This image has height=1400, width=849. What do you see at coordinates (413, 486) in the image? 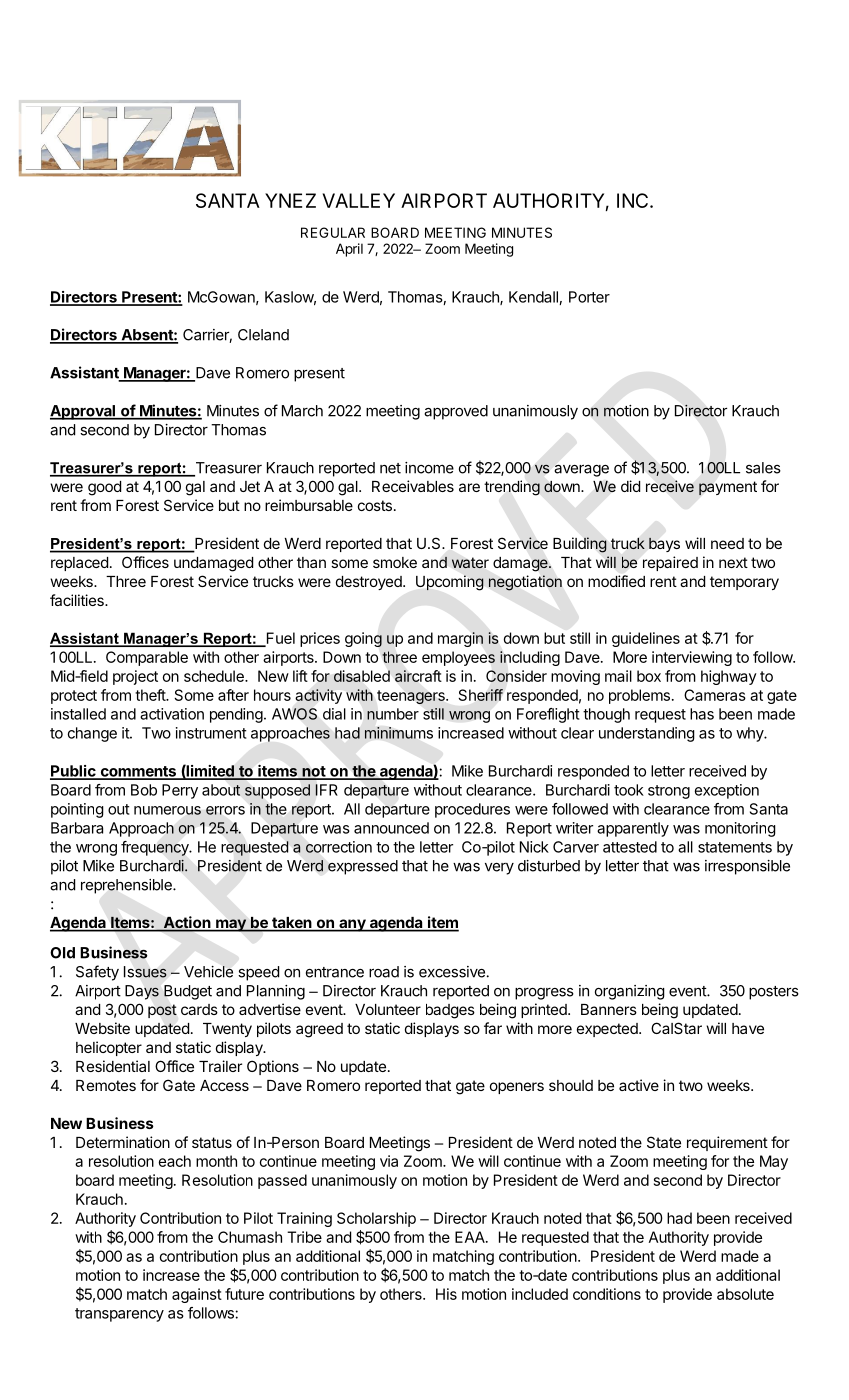
I see `Receivables` at bounding box center [413, 486].
